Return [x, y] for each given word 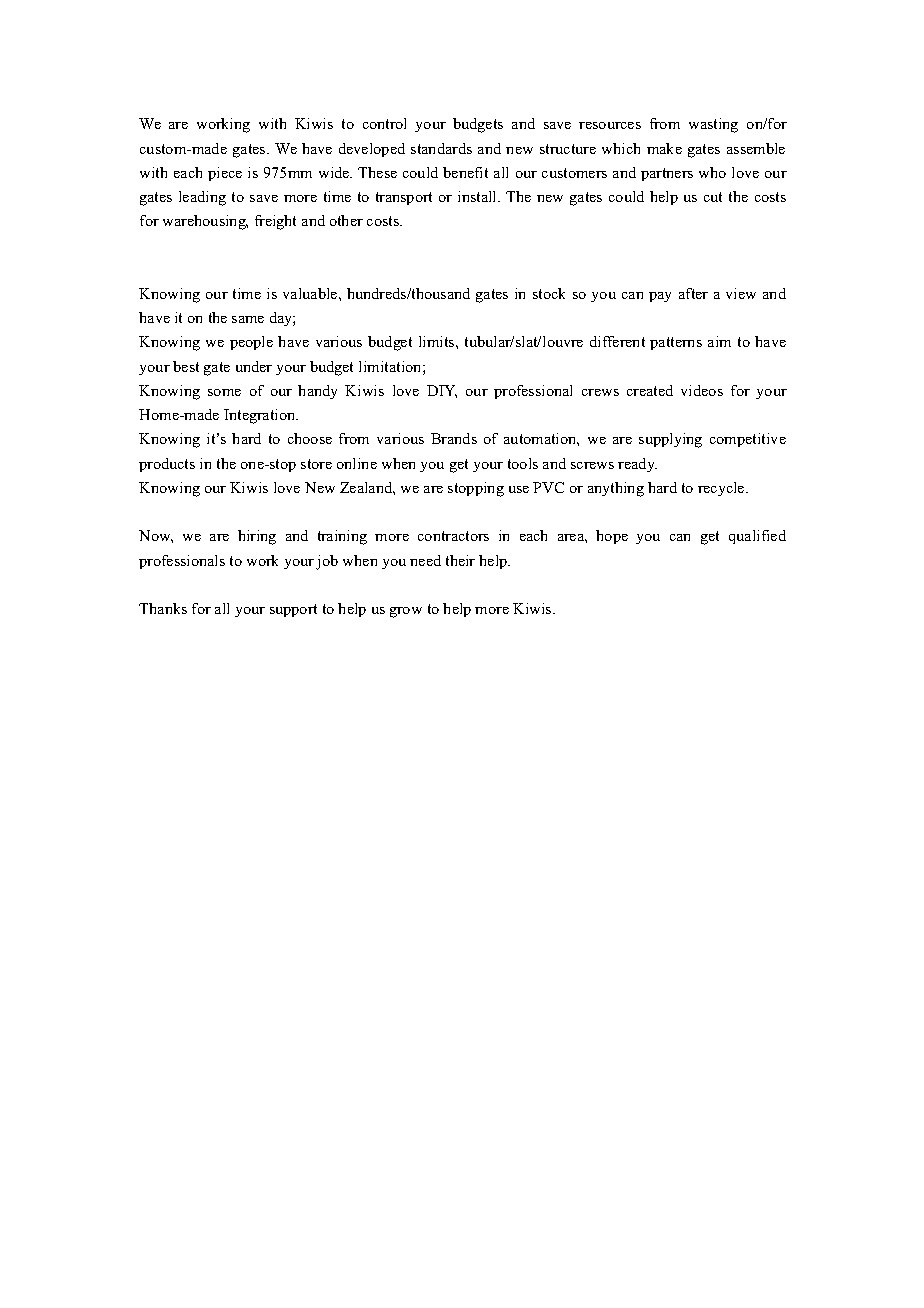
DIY [442, 391]
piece [225, 174]
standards [441, 148]
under [254, 366]
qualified [757, 537]
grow [406, 612]
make [664, 148]
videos [702, 390]
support [293, 610]
